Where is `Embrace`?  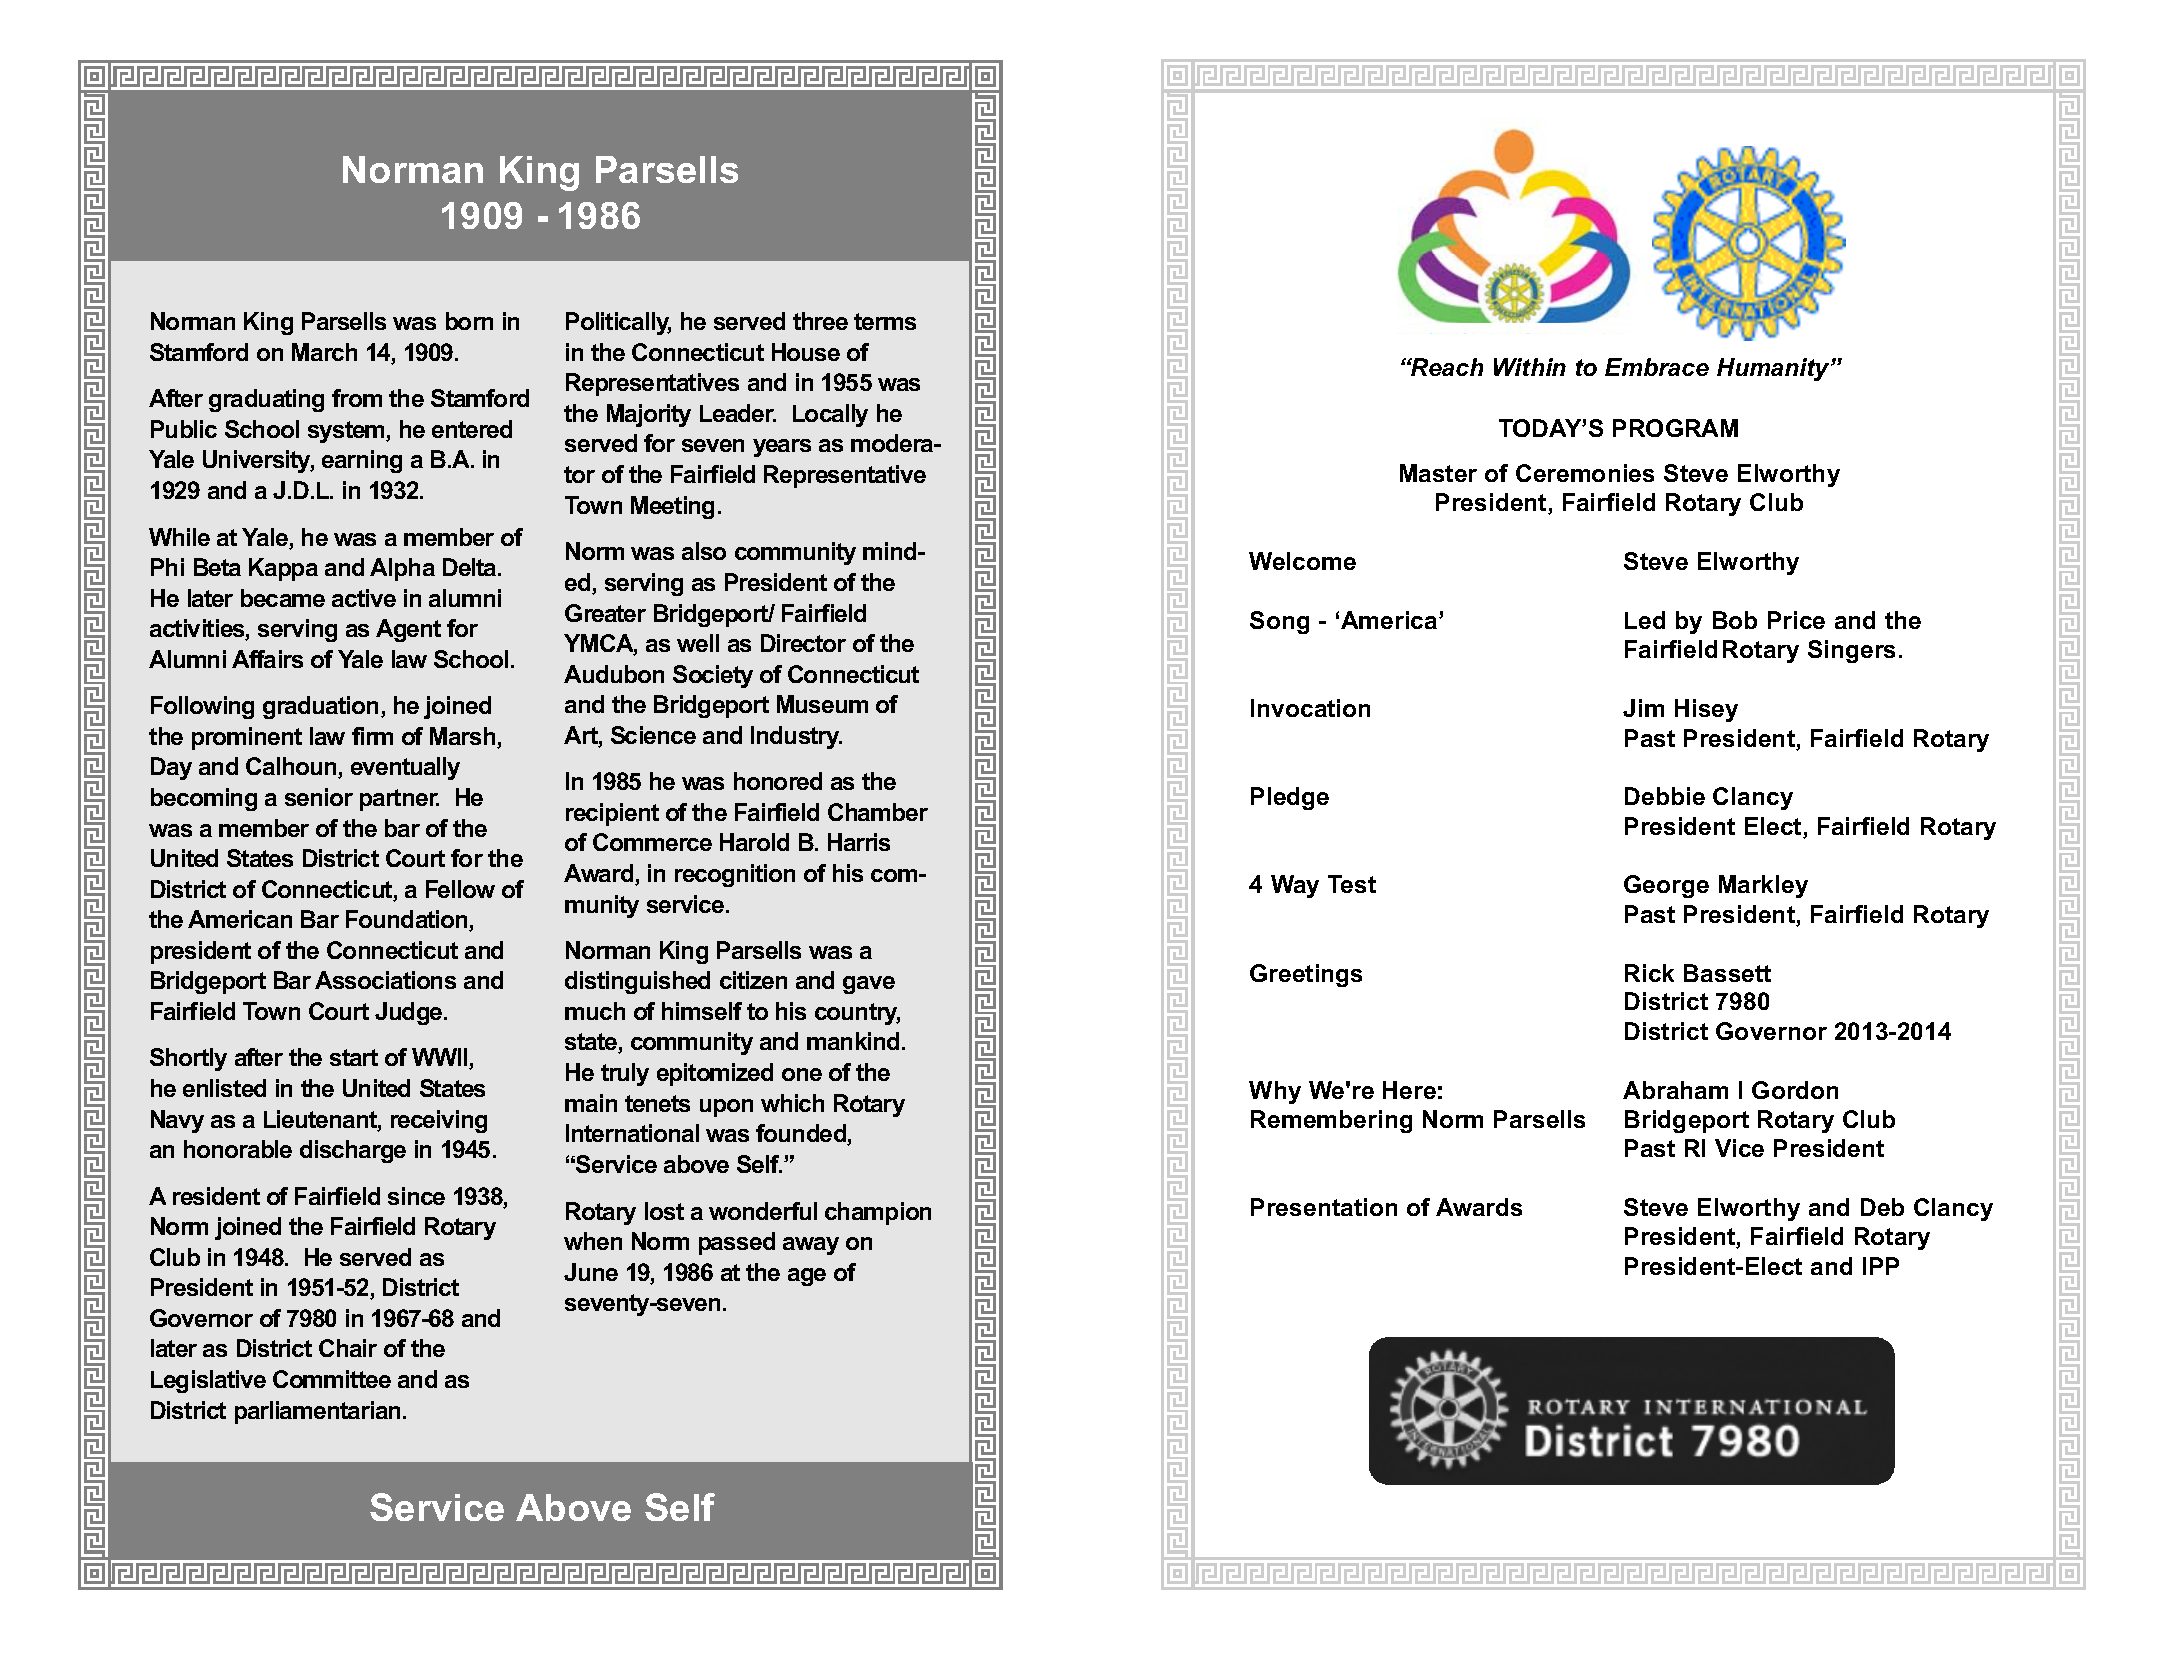 Embrace is located at coordinates (1657, 367).
